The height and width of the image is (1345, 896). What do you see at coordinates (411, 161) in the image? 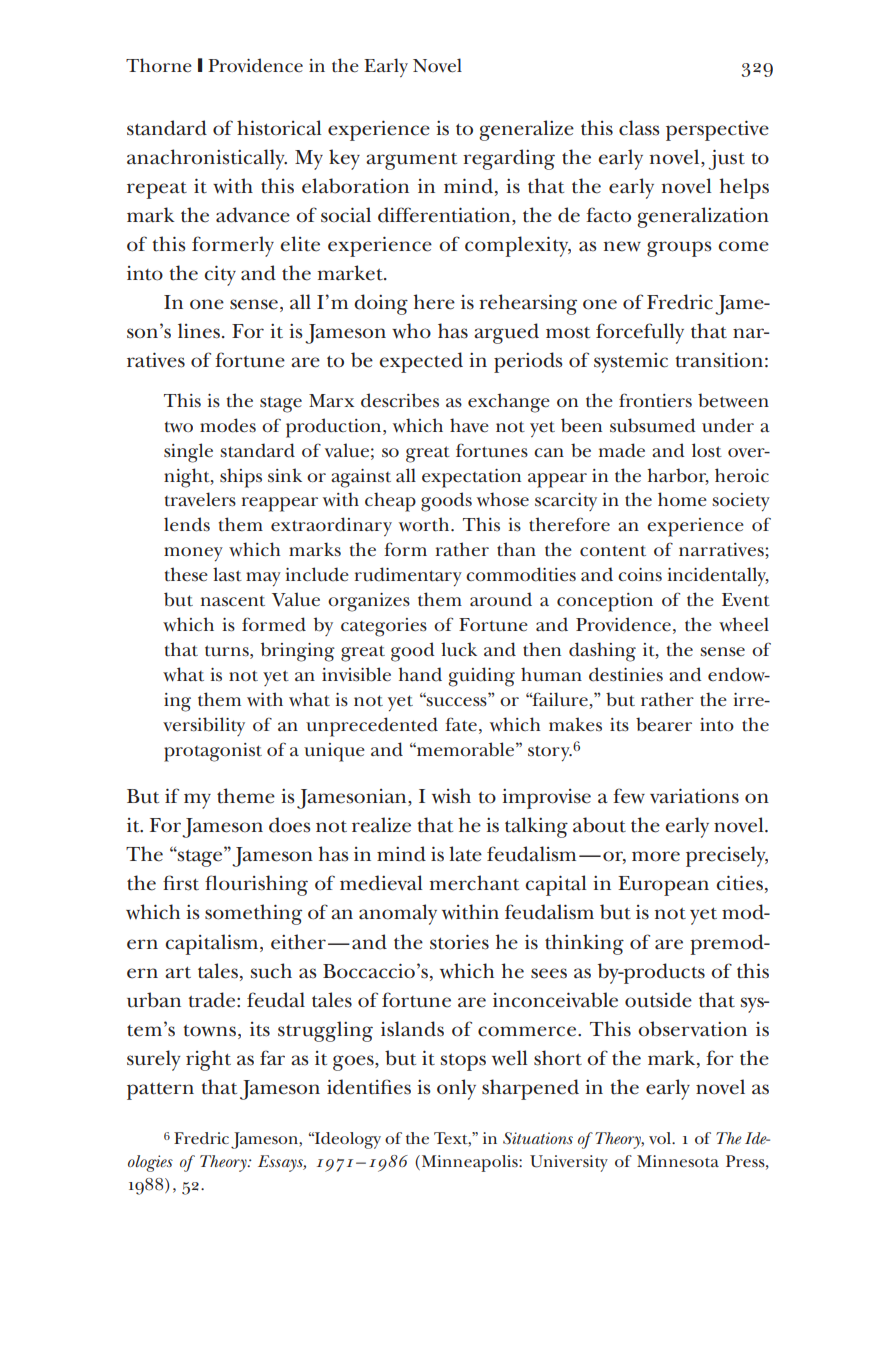
I see `argument` at bounding box center [411, 161].
